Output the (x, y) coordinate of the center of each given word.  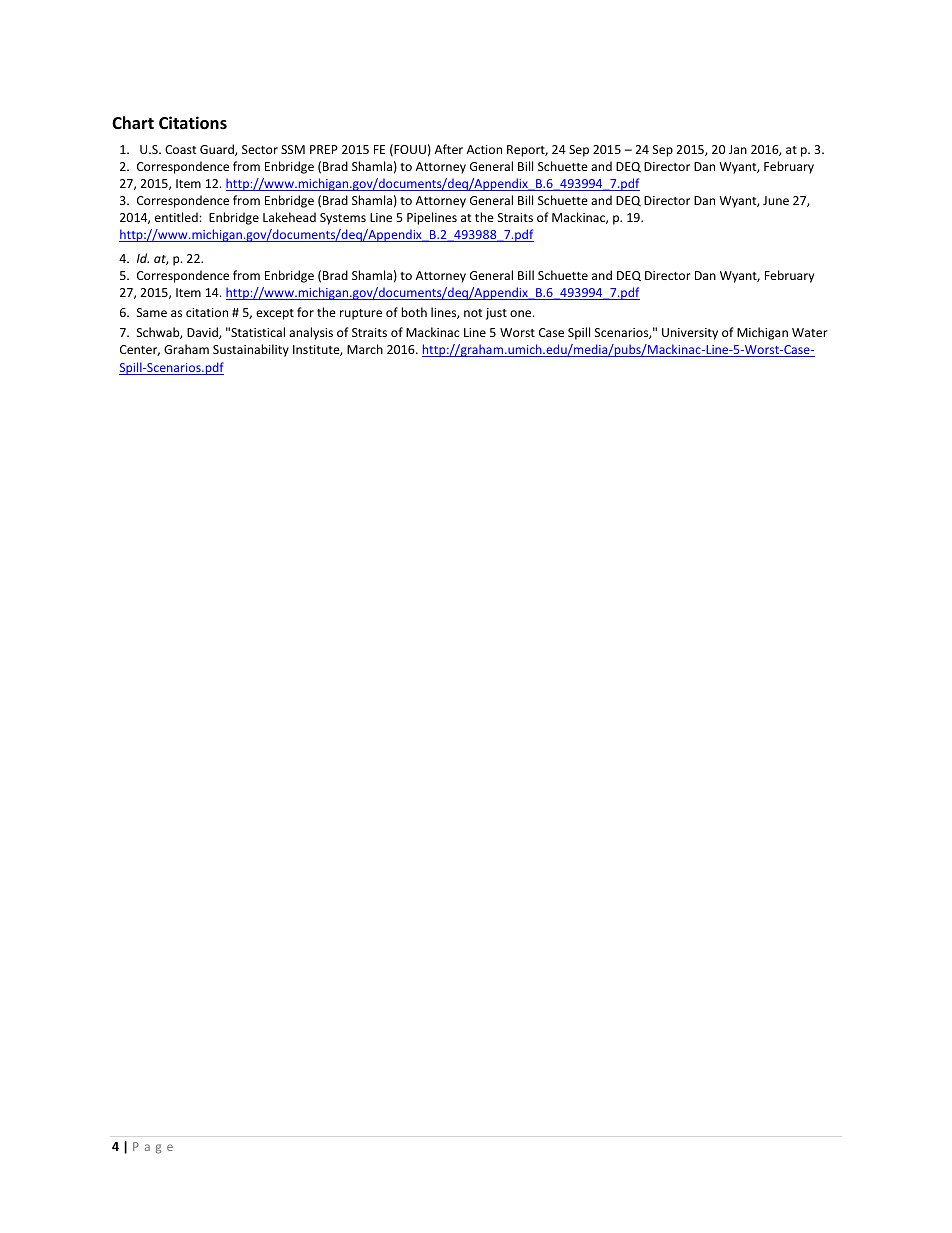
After (449, 149)
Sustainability (251, 350)
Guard (218, 150)
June (776, 200)
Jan (738, 149)
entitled (177, 217)
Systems (343, 219)
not (473, 313)
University (690, 334)
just (496, 314)
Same (152, 312)
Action (484, 149)
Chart (133, 122)
